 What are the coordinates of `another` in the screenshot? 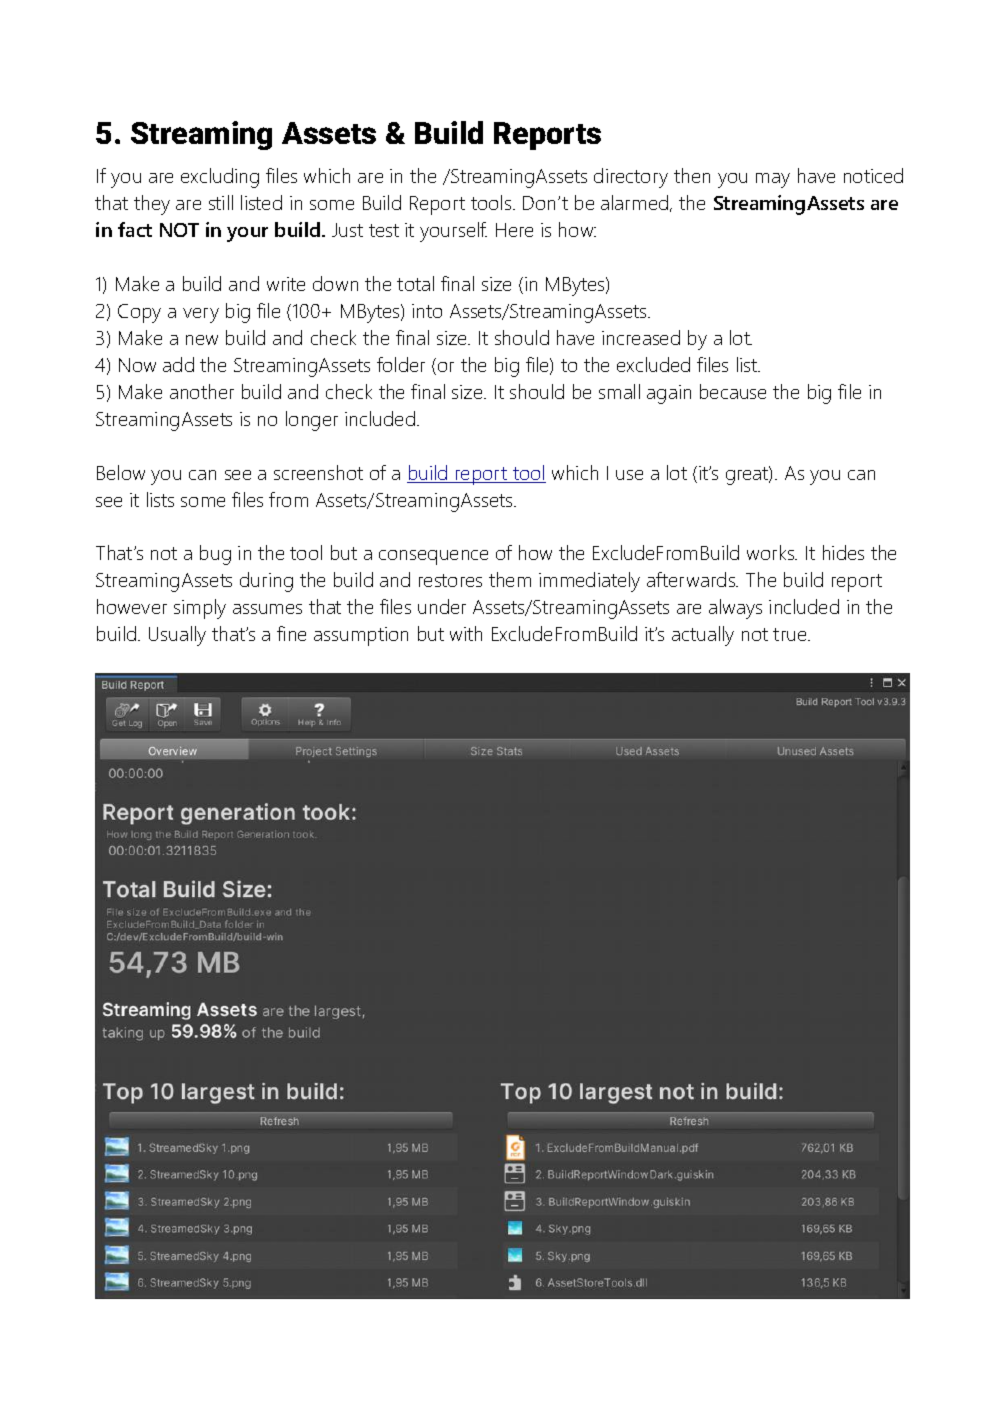 It's located at (202, 391).
